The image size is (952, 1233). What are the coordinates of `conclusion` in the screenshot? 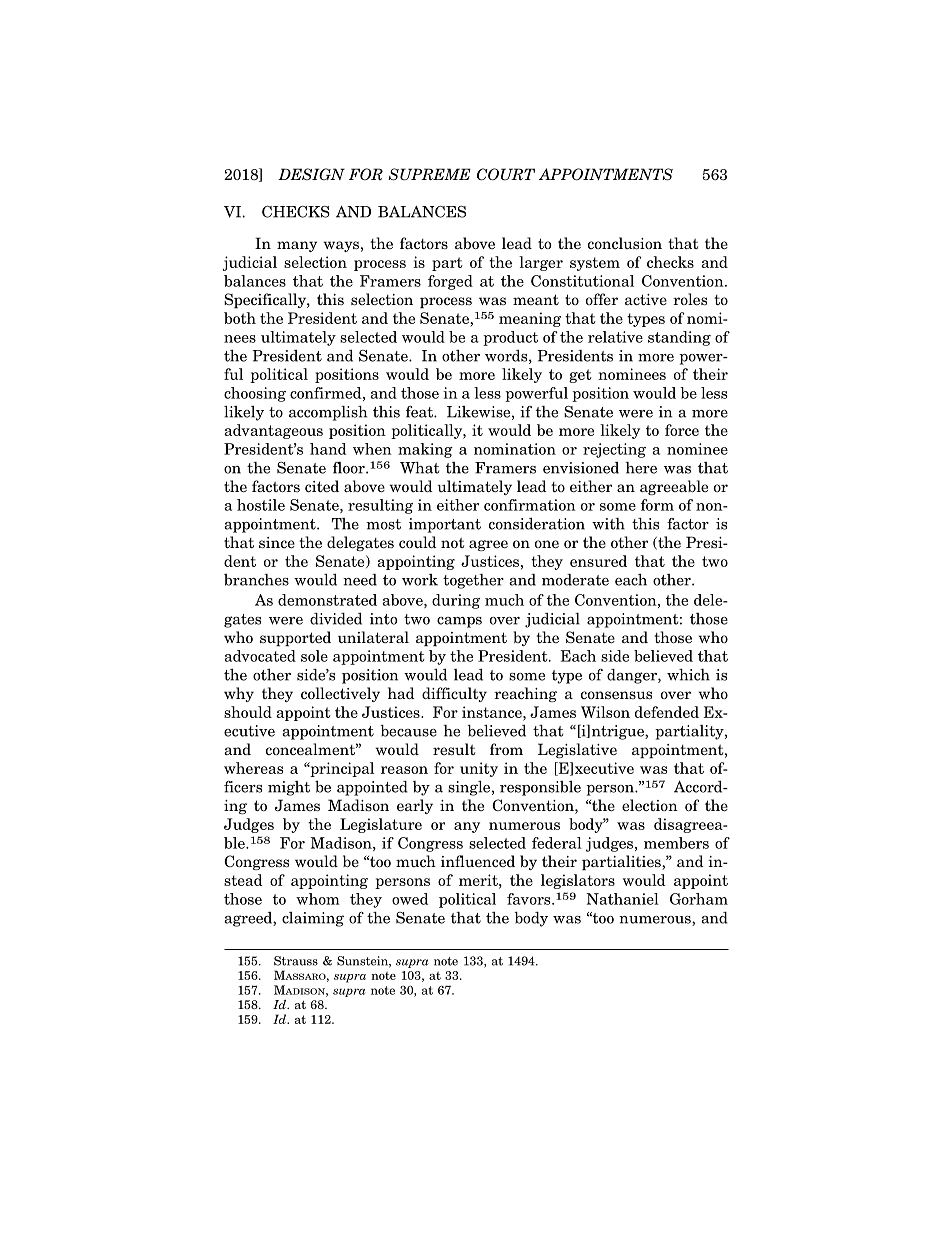 It's located at (625, 243).
